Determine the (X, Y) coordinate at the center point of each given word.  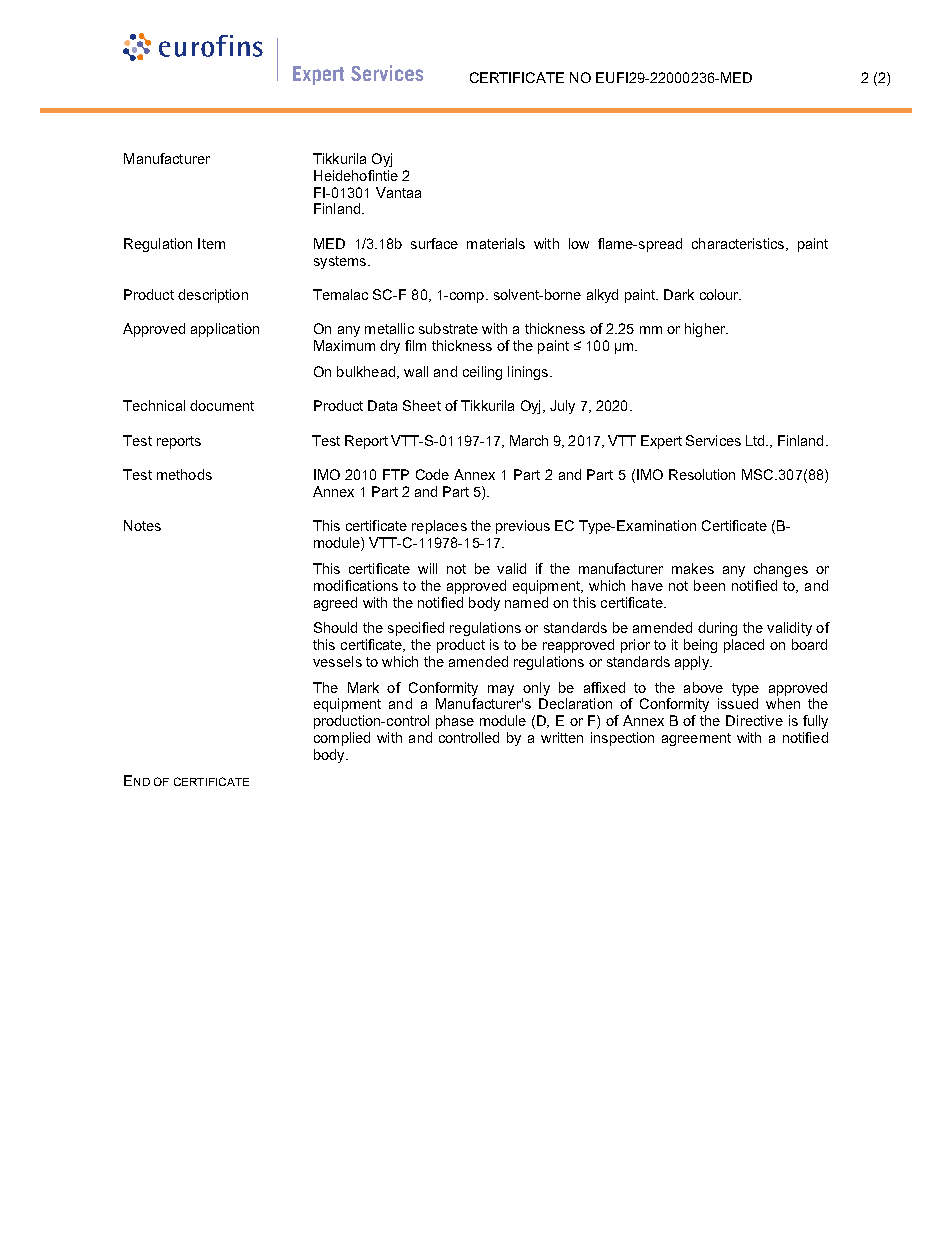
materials (496, 243)
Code (432, 474)
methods (184, 474)
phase (455, 722)
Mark (363, 687)
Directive (754, 720)
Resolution (702, 474)
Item (211, 243)
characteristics (739, 244)
